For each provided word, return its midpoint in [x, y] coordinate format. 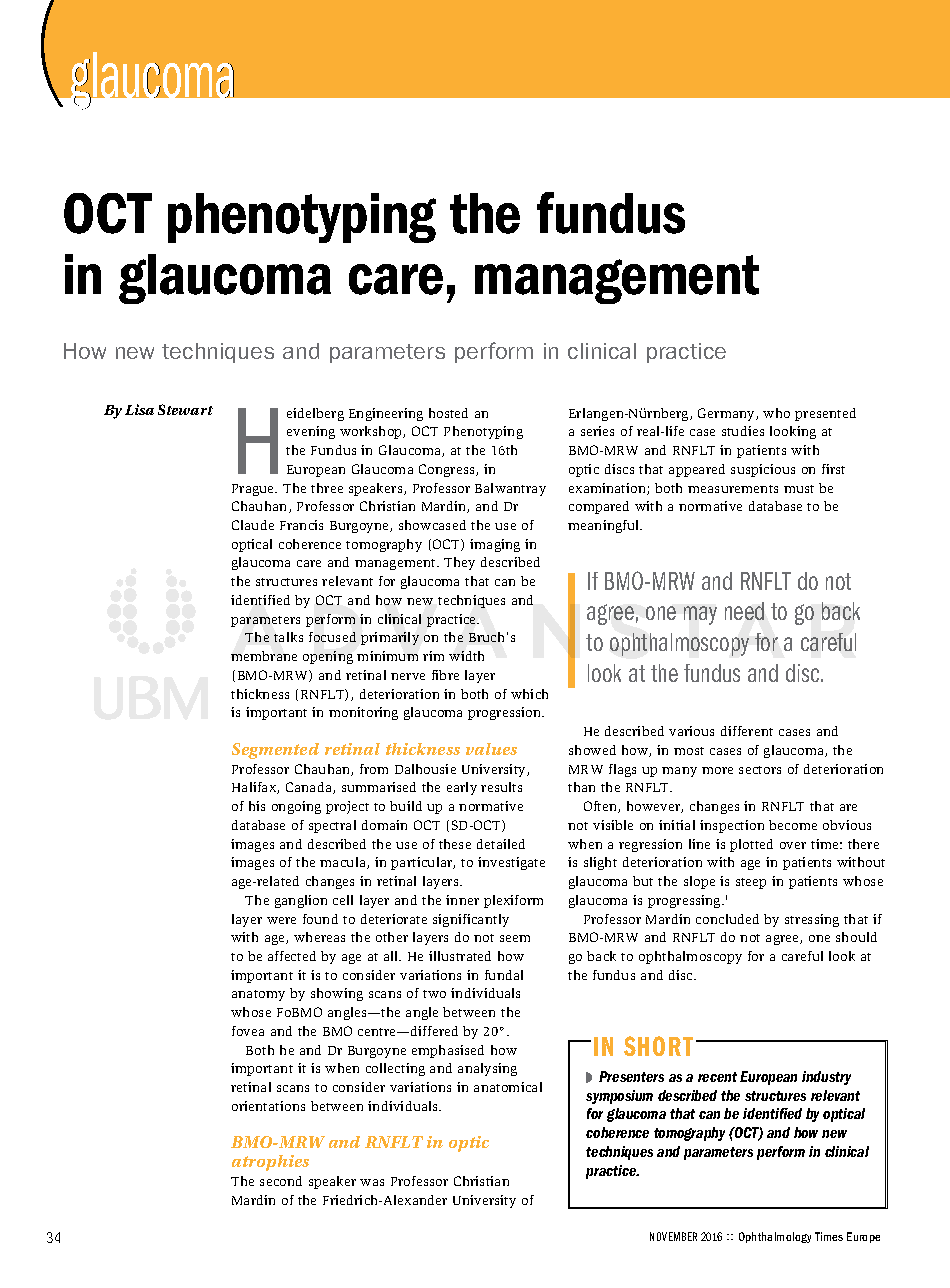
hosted [448, 413]
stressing [812, 920]
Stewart [185, 409]
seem [515, 938]
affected [292, 956]
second [281, 1181]
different [747, 731]
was [372, 1182]
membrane [264, 656]
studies [743, 431]
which [529, 694]
